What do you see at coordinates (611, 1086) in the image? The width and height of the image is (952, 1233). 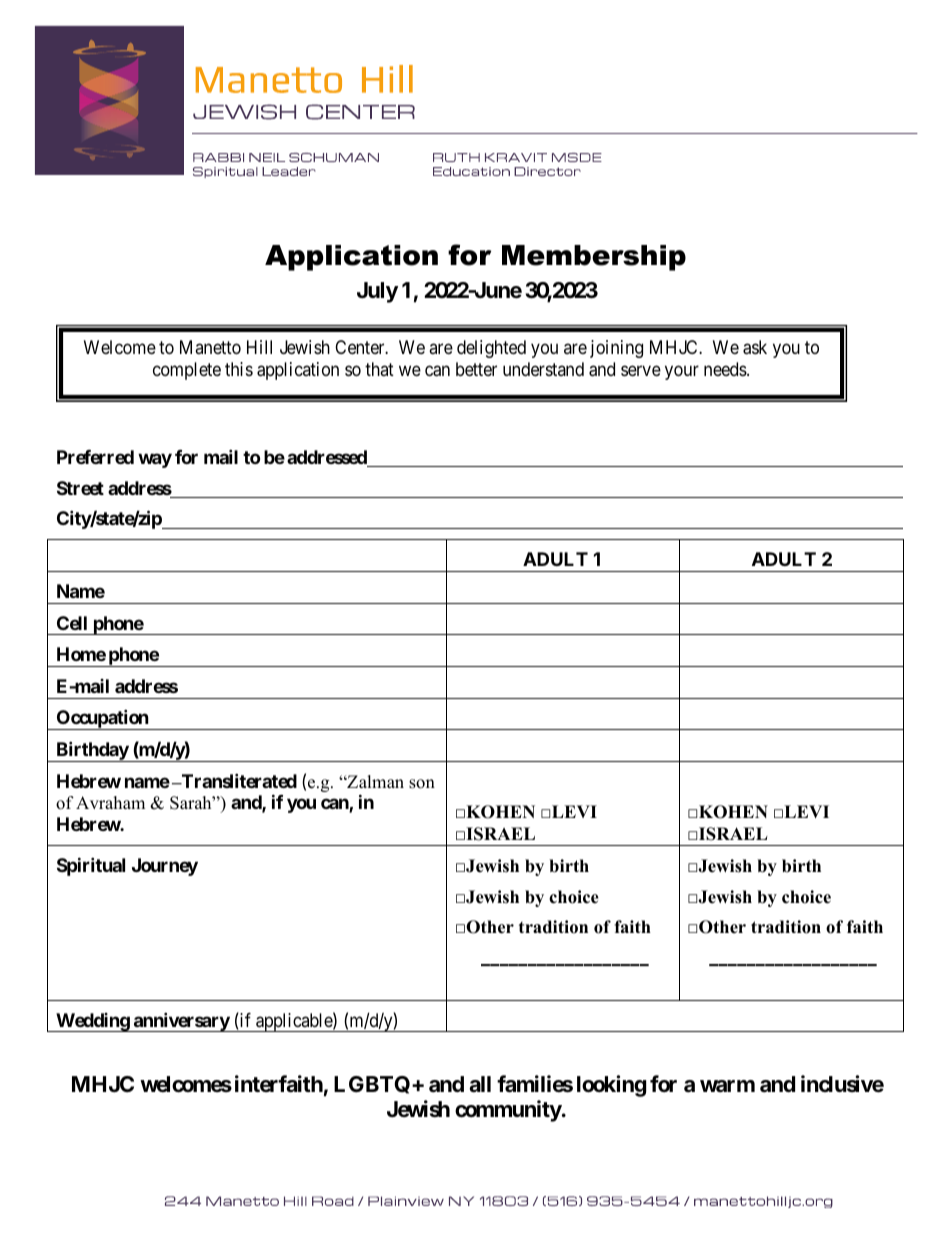 I see `looking` at bounding box center [611, 1086].
